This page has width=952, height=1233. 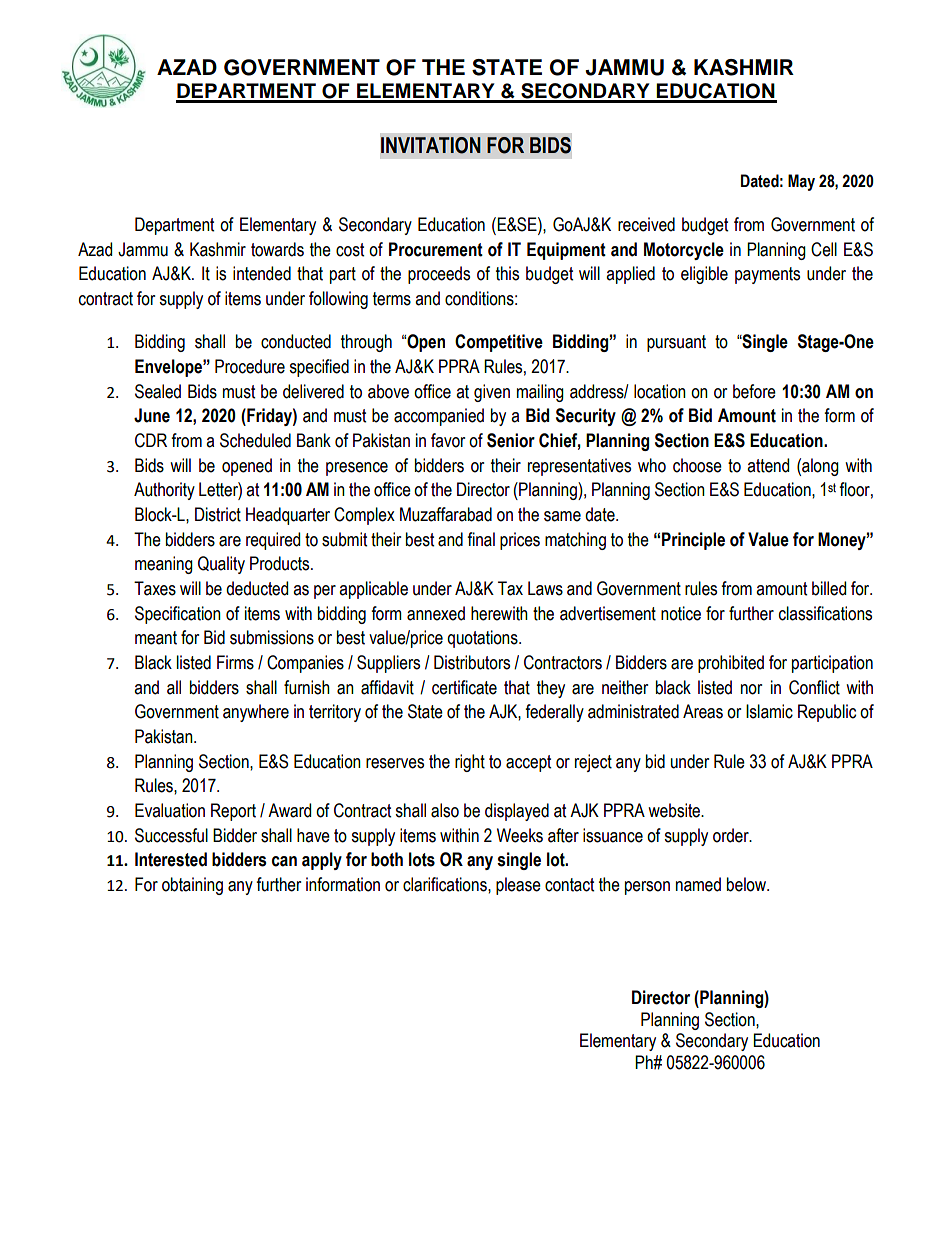 What do you see at coordinates (431, 145) in the page?
I see `INVITATION` at bounding box center [431, 145].
